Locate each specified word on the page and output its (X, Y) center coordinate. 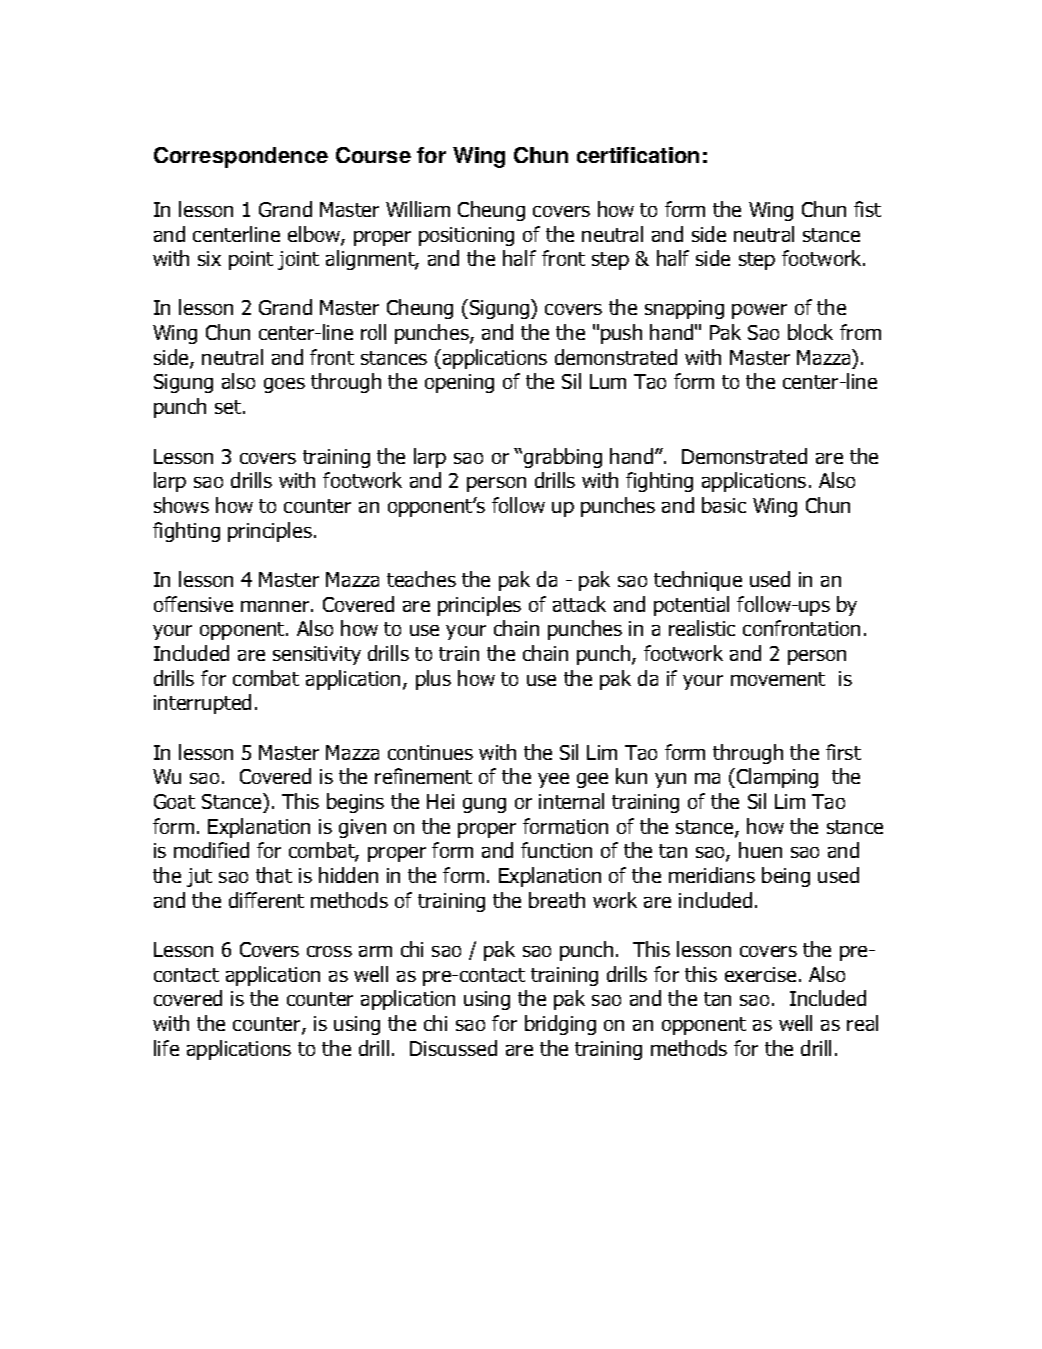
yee (553, 780)
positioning (466, 236)
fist (867, 209)
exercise (760, 974)
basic (724, 505)
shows (181, 505)
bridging (560, 1025)
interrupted (202, 704)
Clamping (777, 778)
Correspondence (241, 157)
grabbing (563, 458)
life (166, 1048)
